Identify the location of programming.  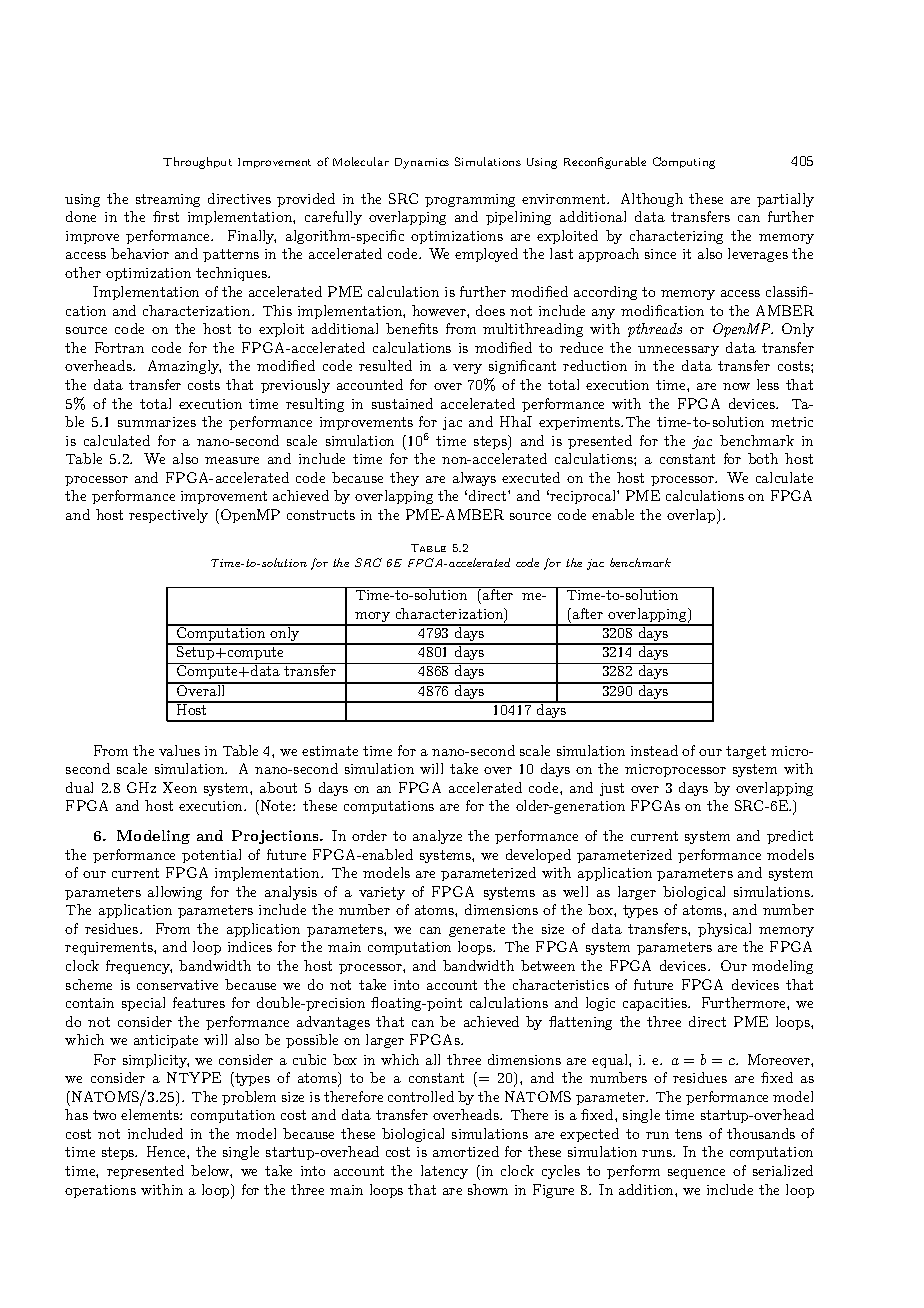
(470, 200).
